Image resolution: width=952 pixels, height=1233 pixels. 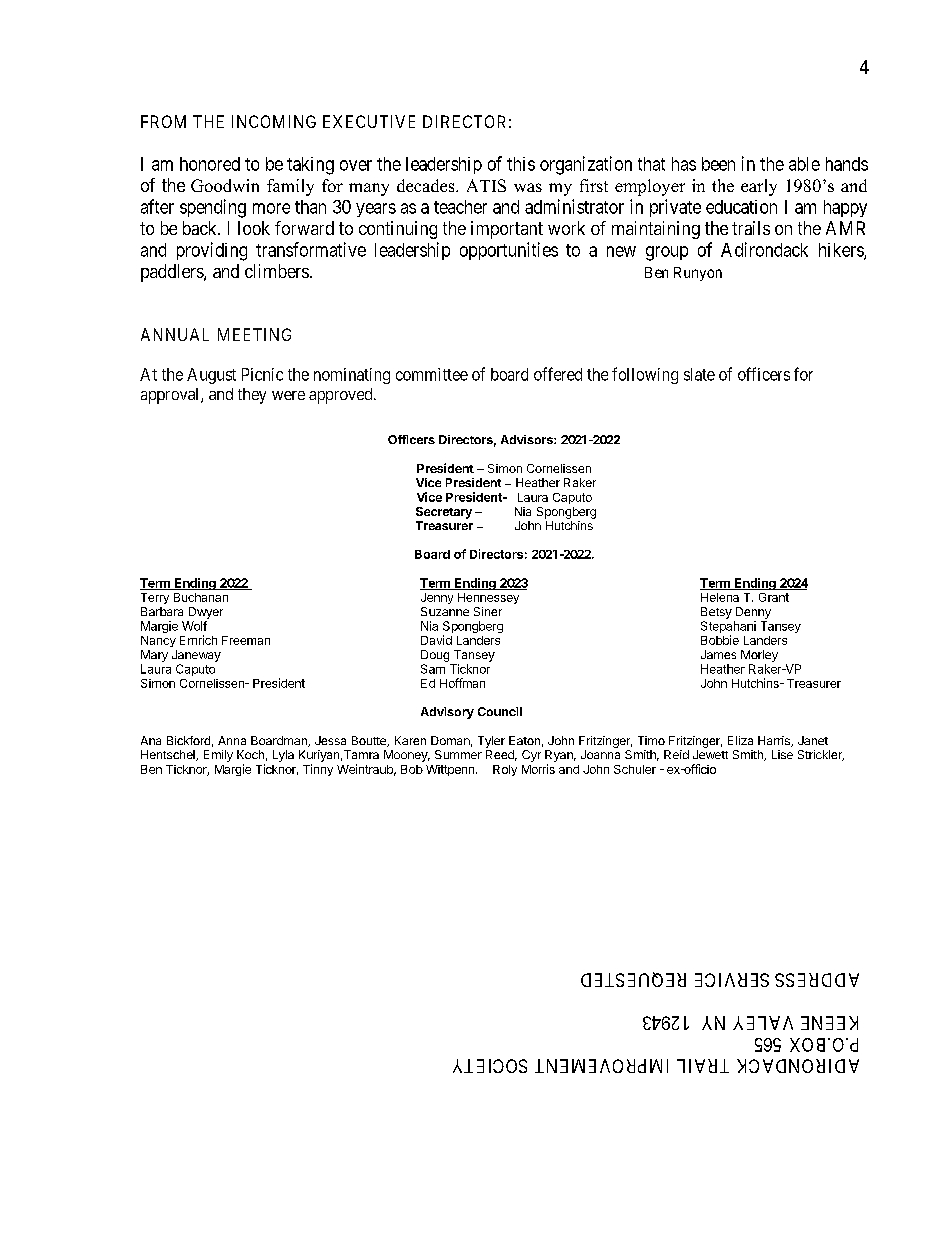 What do you see at coordinates (698, 274) in the screenshot?
I see `Runyon` at bounding box center [698, 274].
